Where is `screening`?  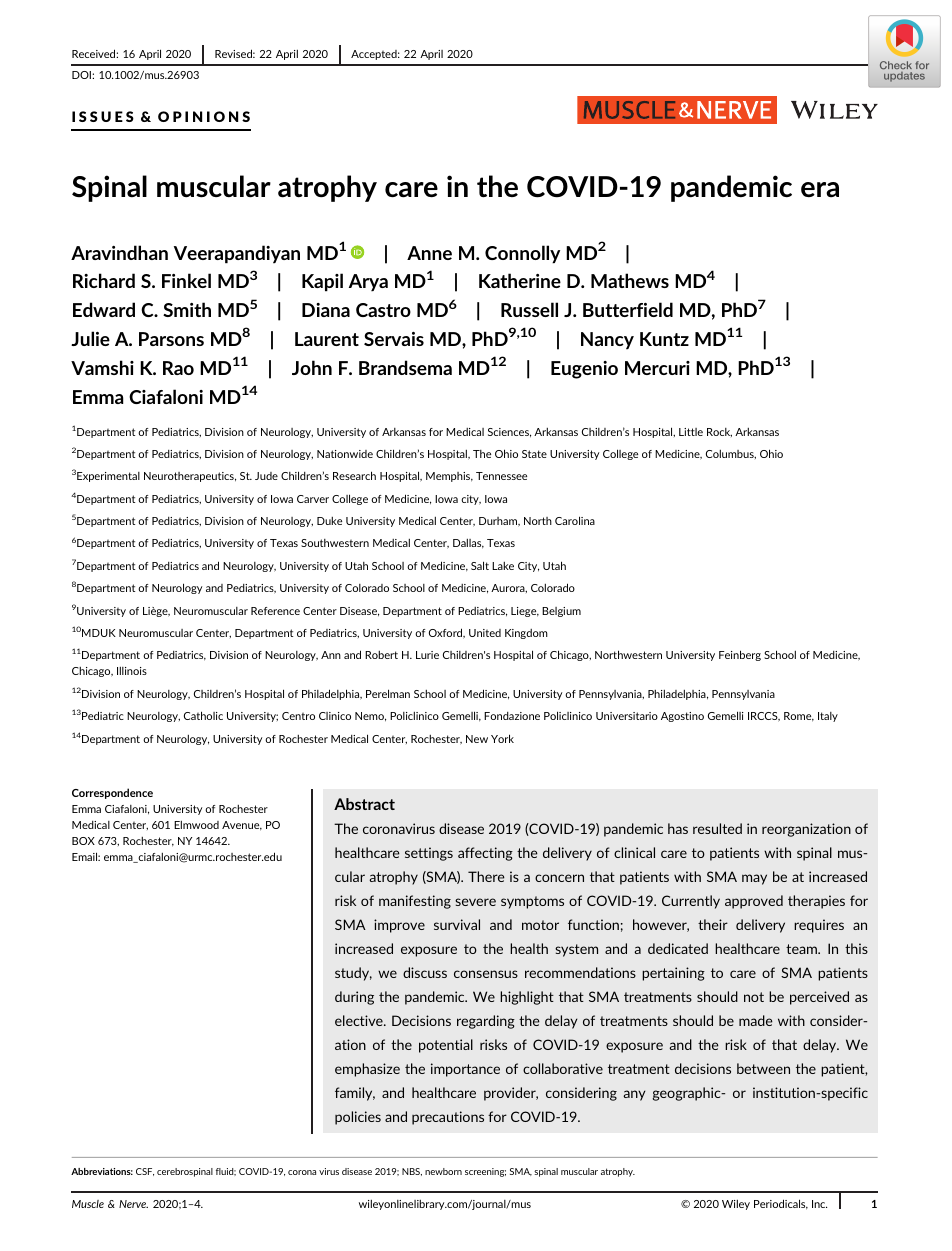
screening is located at coordinates (485, 1172).
